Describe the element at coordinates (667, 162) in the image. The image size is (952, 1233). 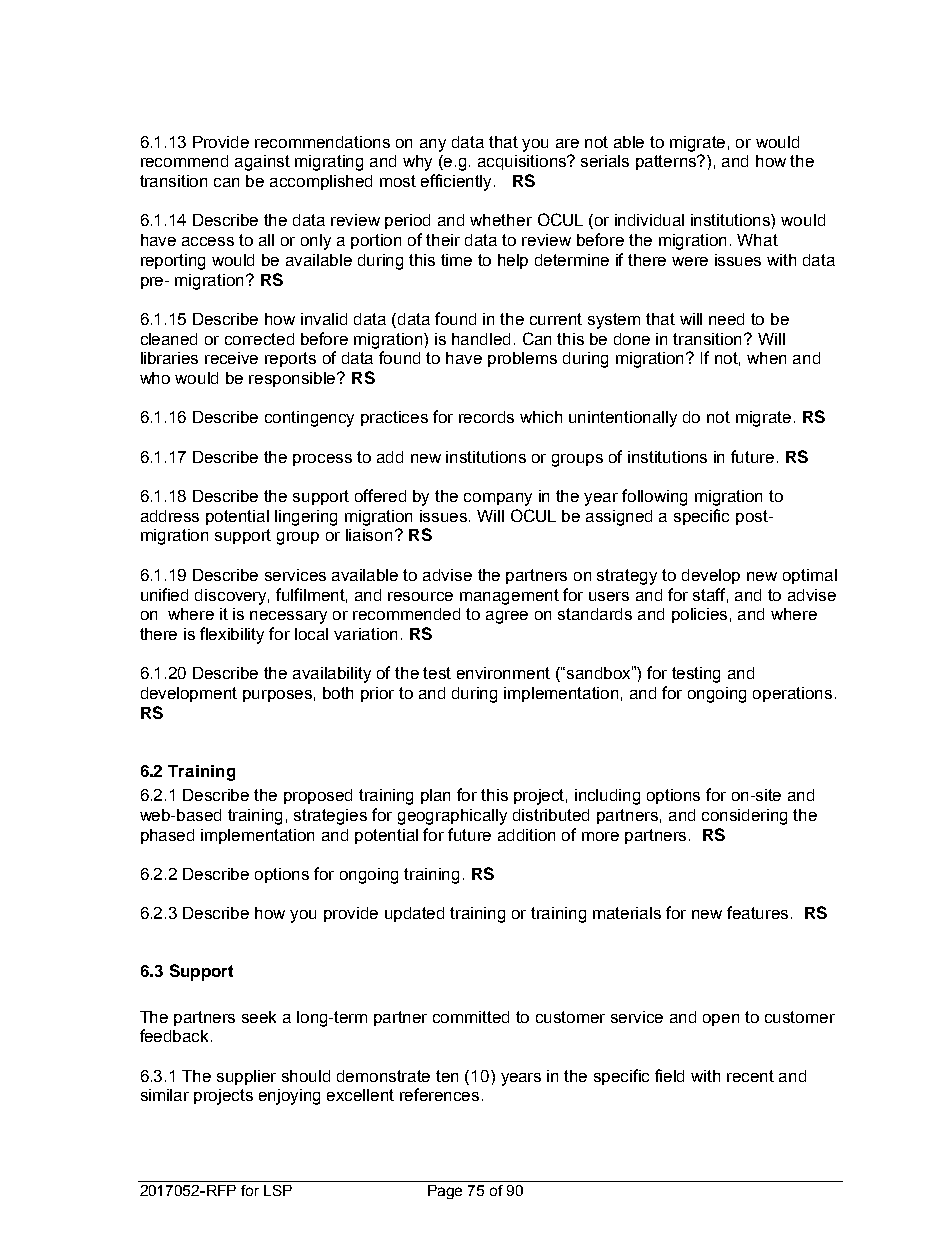
I see `patterns` at that location.
